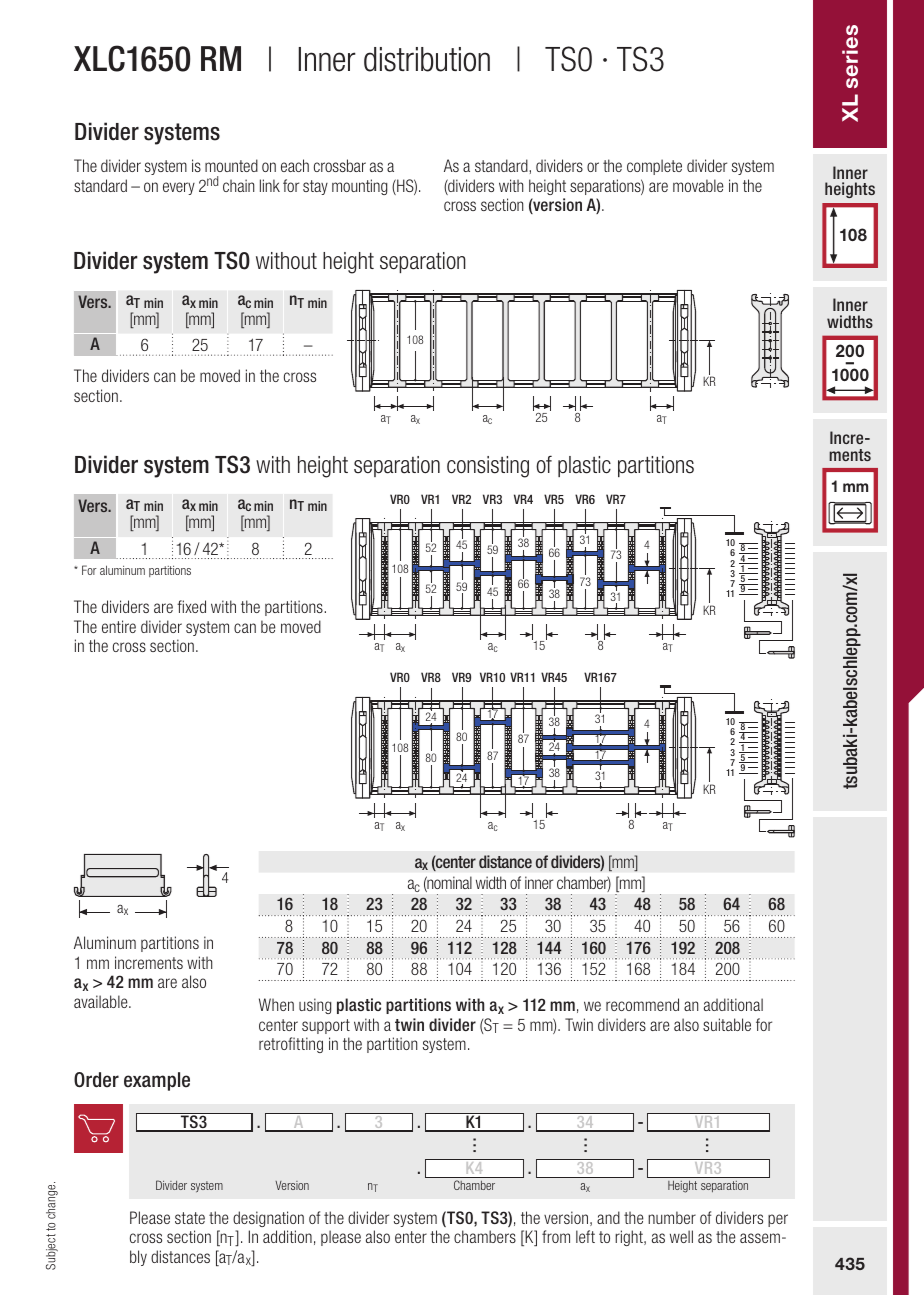  What do you see at coordinates (672, 1217) in the screenshot?
I see `number` at bounding box center [672, 1217].
